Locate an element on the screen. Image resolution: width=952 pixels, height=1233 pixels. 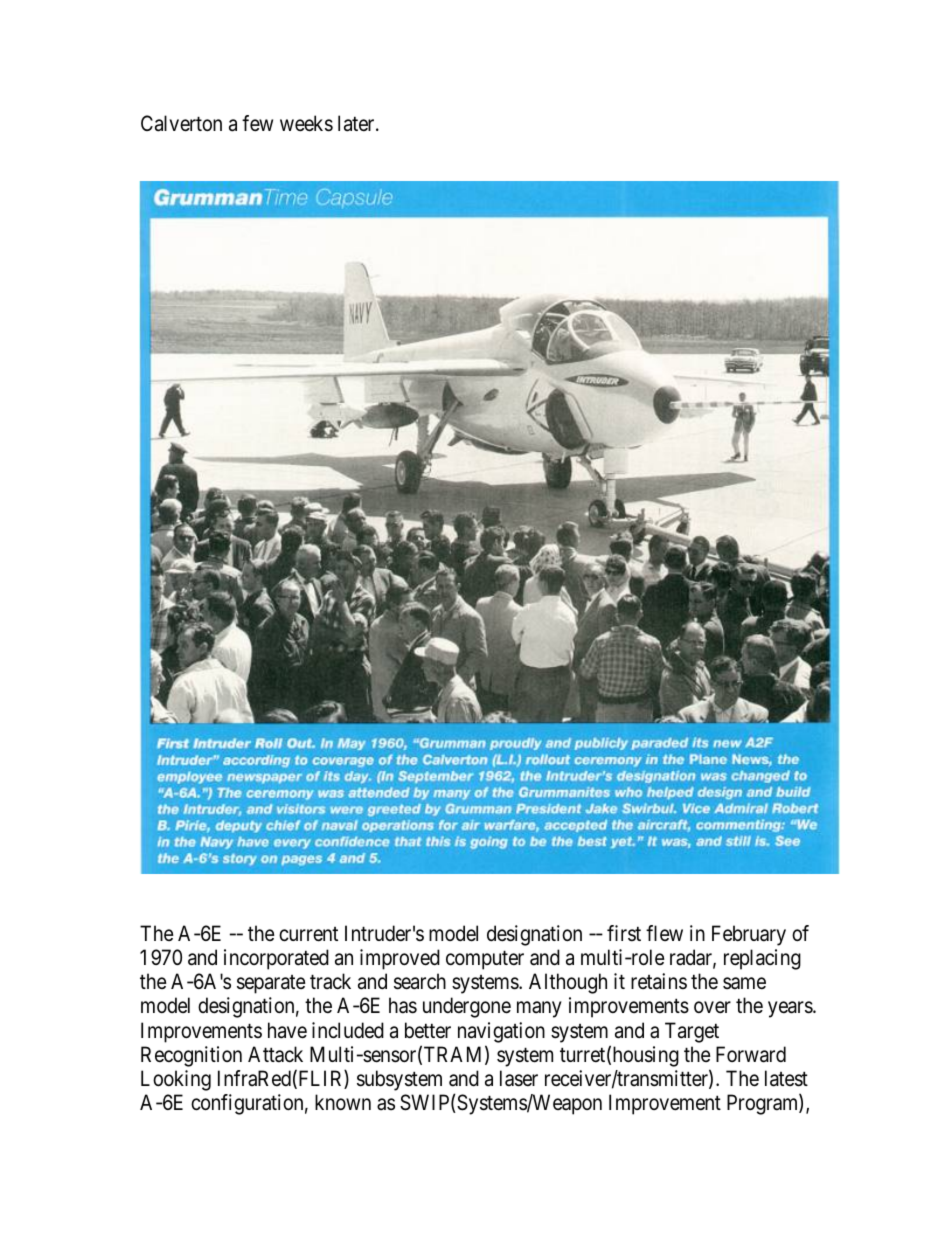
first is located at coordinates (624, 933).
